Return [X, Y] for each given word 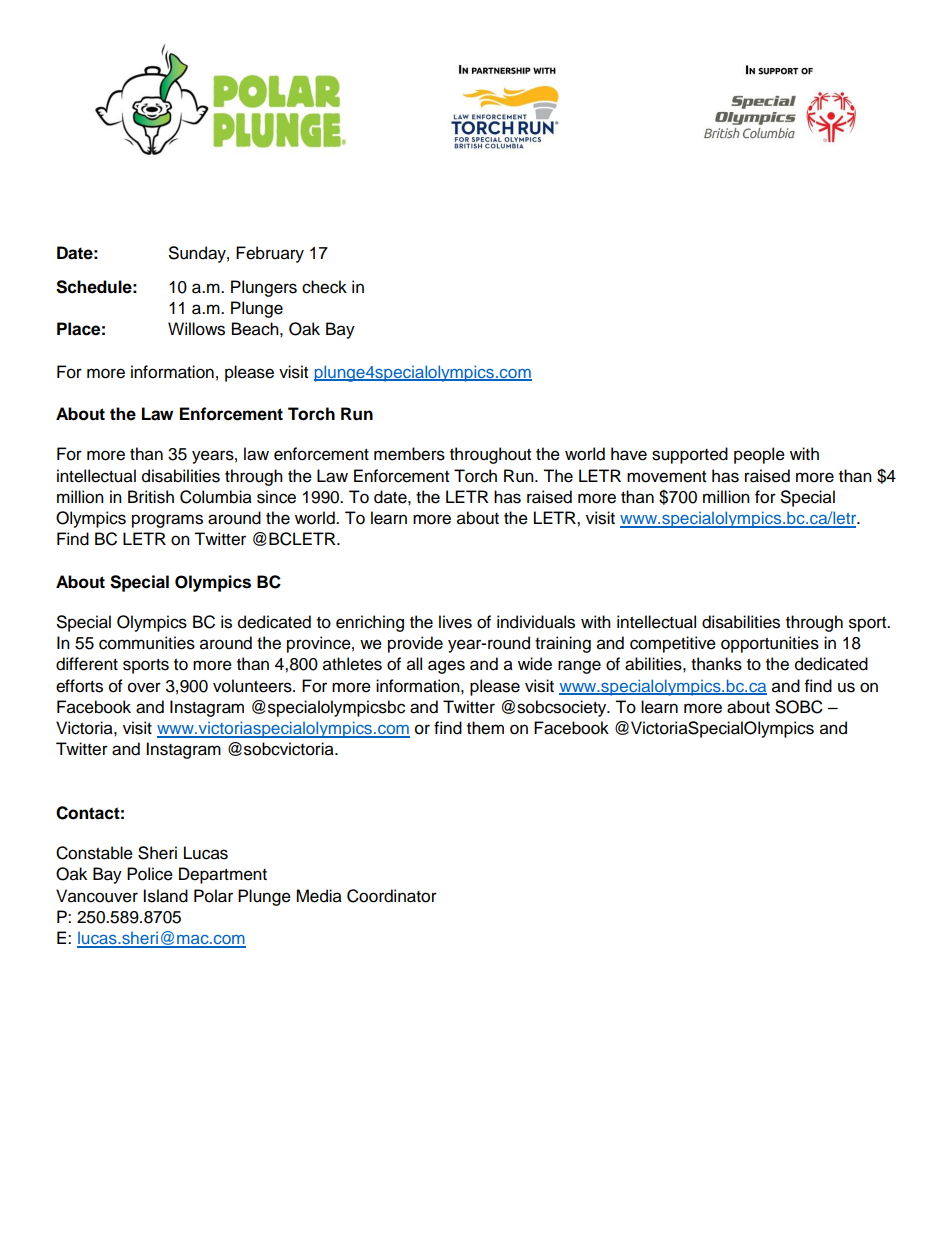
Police [150, 874]
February [270, 254]
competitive [673, 644]
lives [455, 622]
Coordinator [392, 896]
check [324, 287]
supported [690, 455]
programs [167, 521]
